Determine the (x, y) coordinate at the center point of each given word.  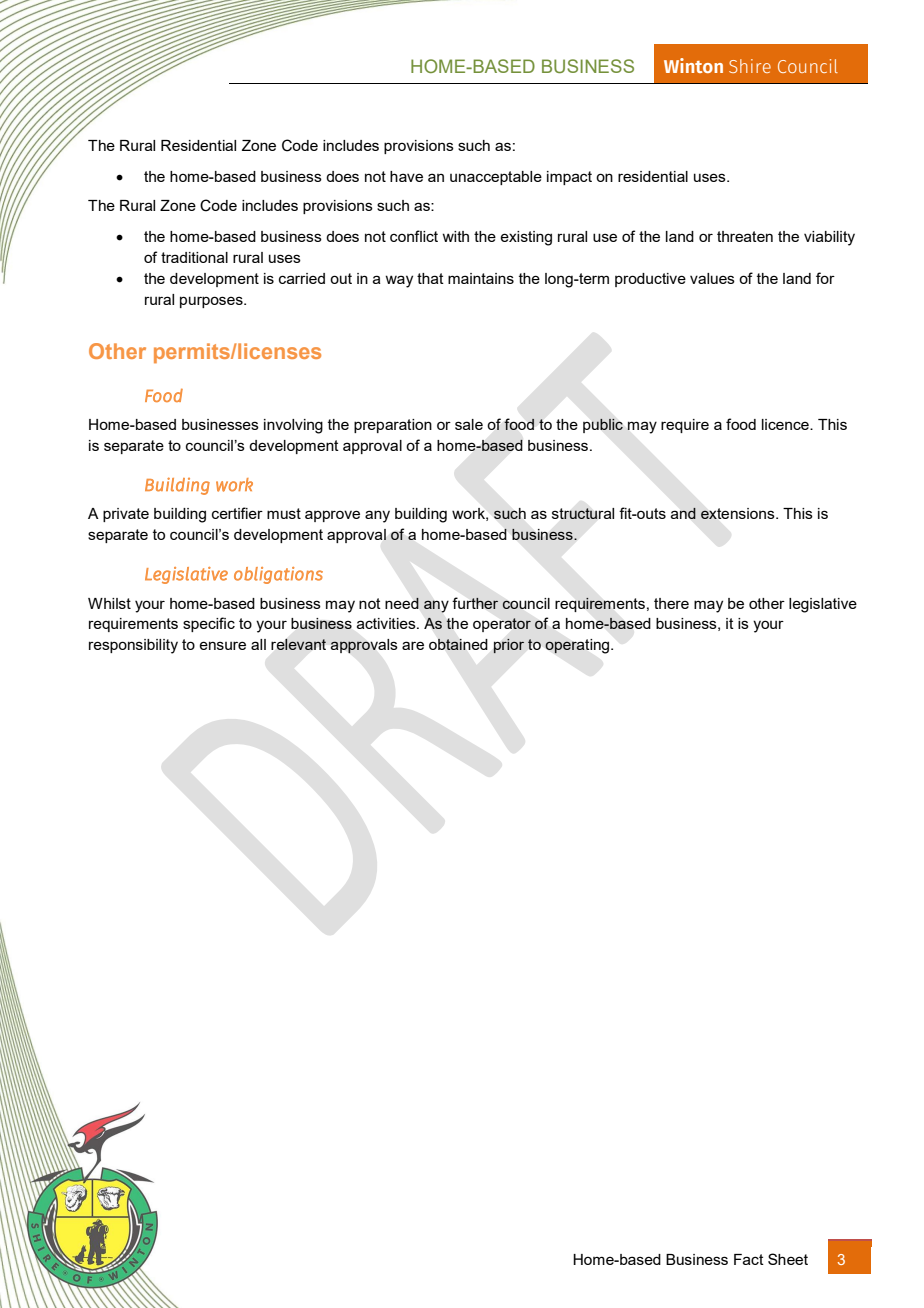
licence (786, 424)
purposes (212, 302)
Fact (749, 1259)
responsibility (133, 646)
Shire (750, 66)
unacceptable (496, 178)
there (671, 603)
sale (469, 424)
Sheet (788, 1259)
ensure (222, 645)
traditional (194, 257)
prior (509, 646)
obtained (458, 644)
